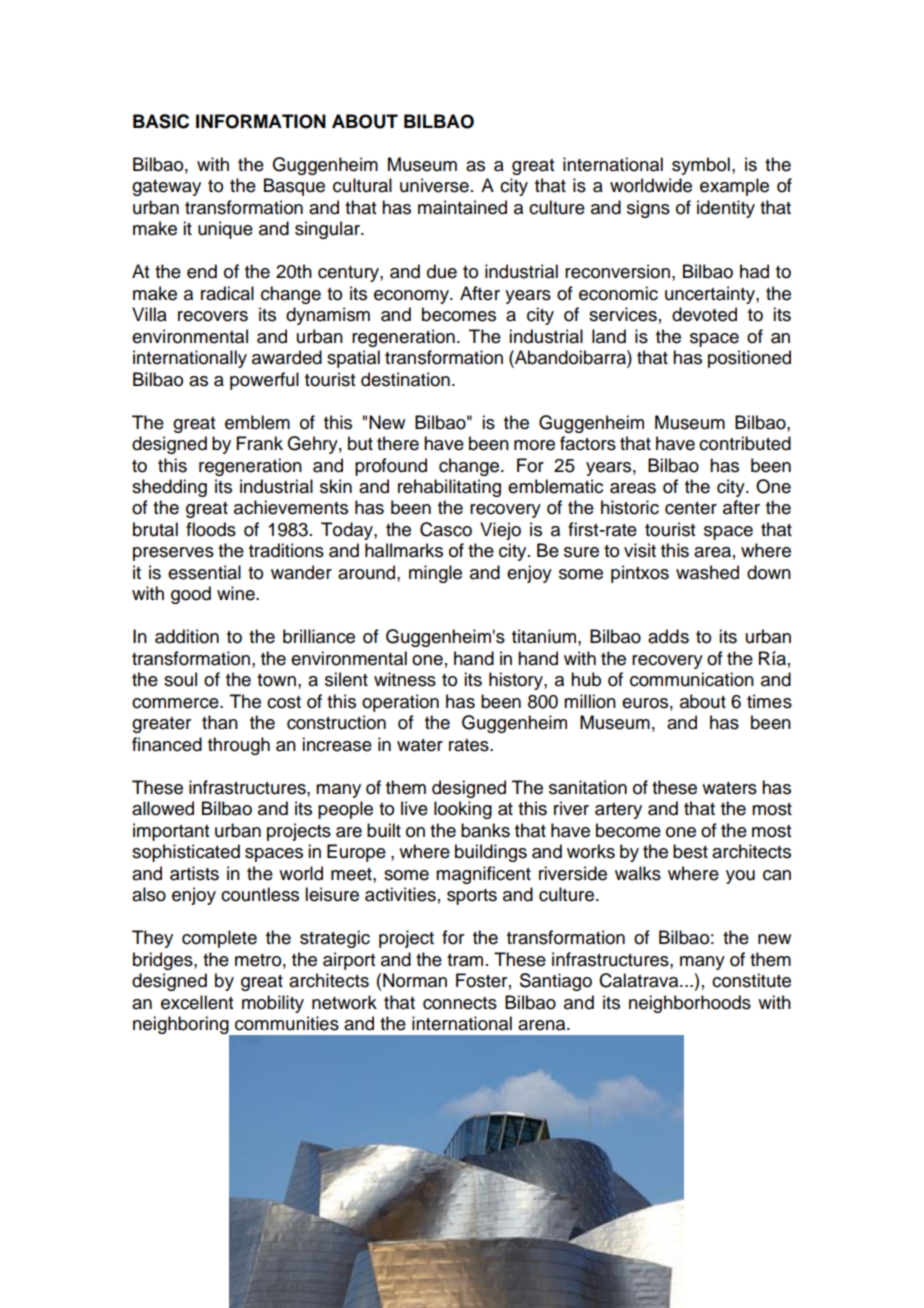  Describe the element at coordinates (690, 1004) in the image. I see `neighborhoods` at that location.
